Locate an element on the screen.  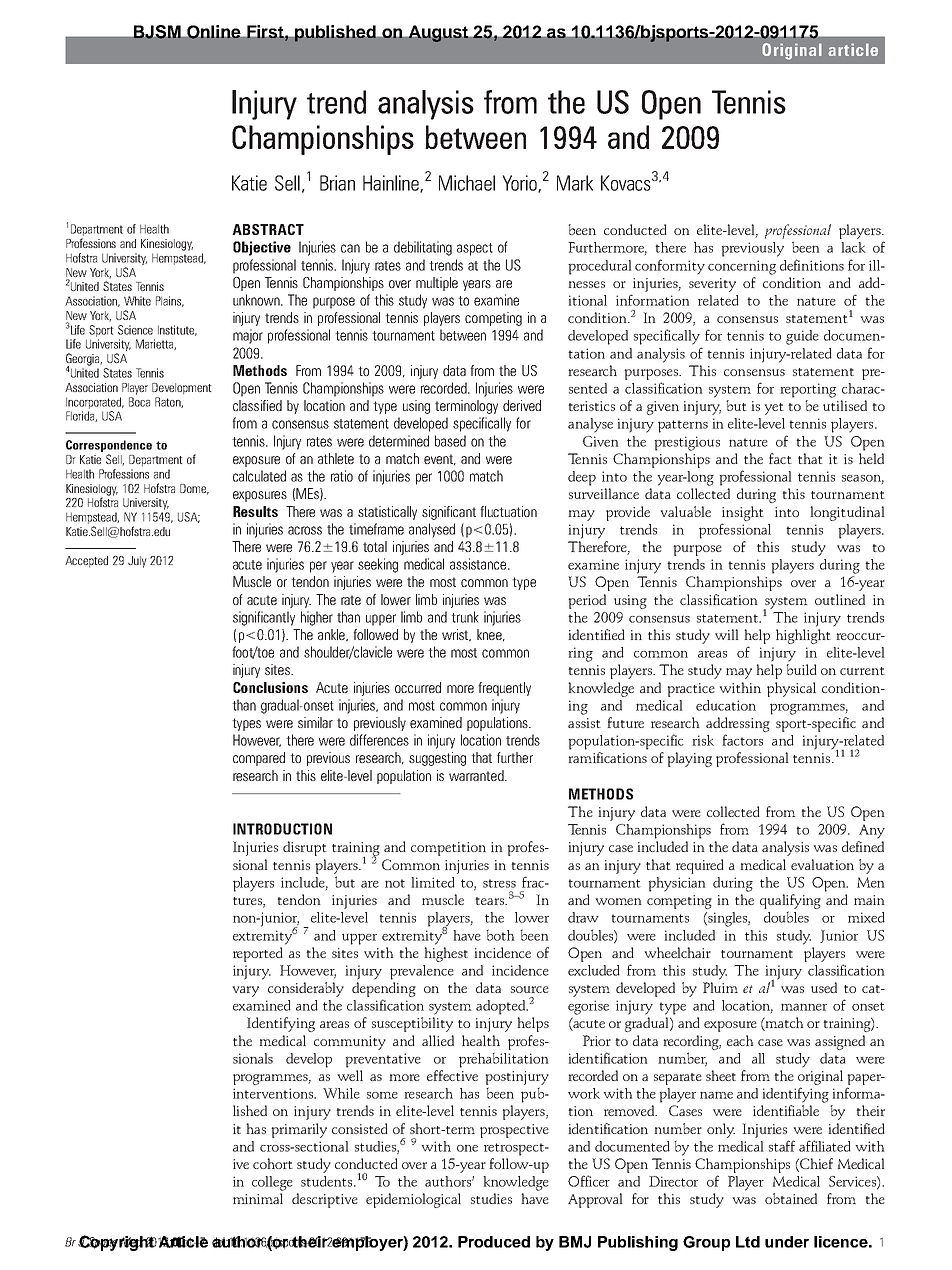
Michael is located at coordinates (467, 183).
